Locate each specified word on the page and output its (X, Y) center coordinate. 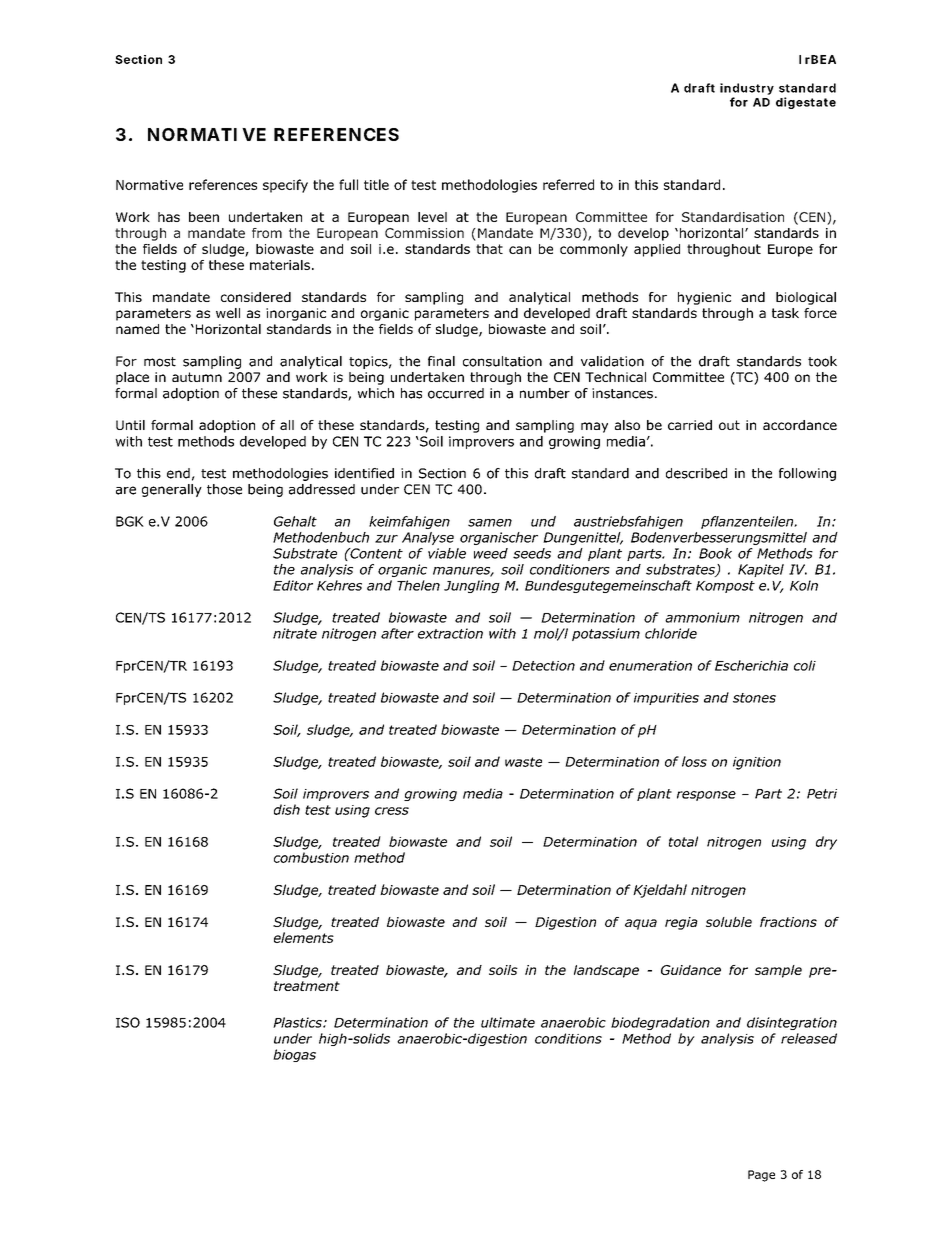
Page (761, 1176)
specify (285, 186)
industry (747, 89)
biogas (294, 1055)
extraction (450, 633)
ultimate (508, 1022)
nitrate (295, 633)
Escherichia (751, 665)
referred (568, 184)
